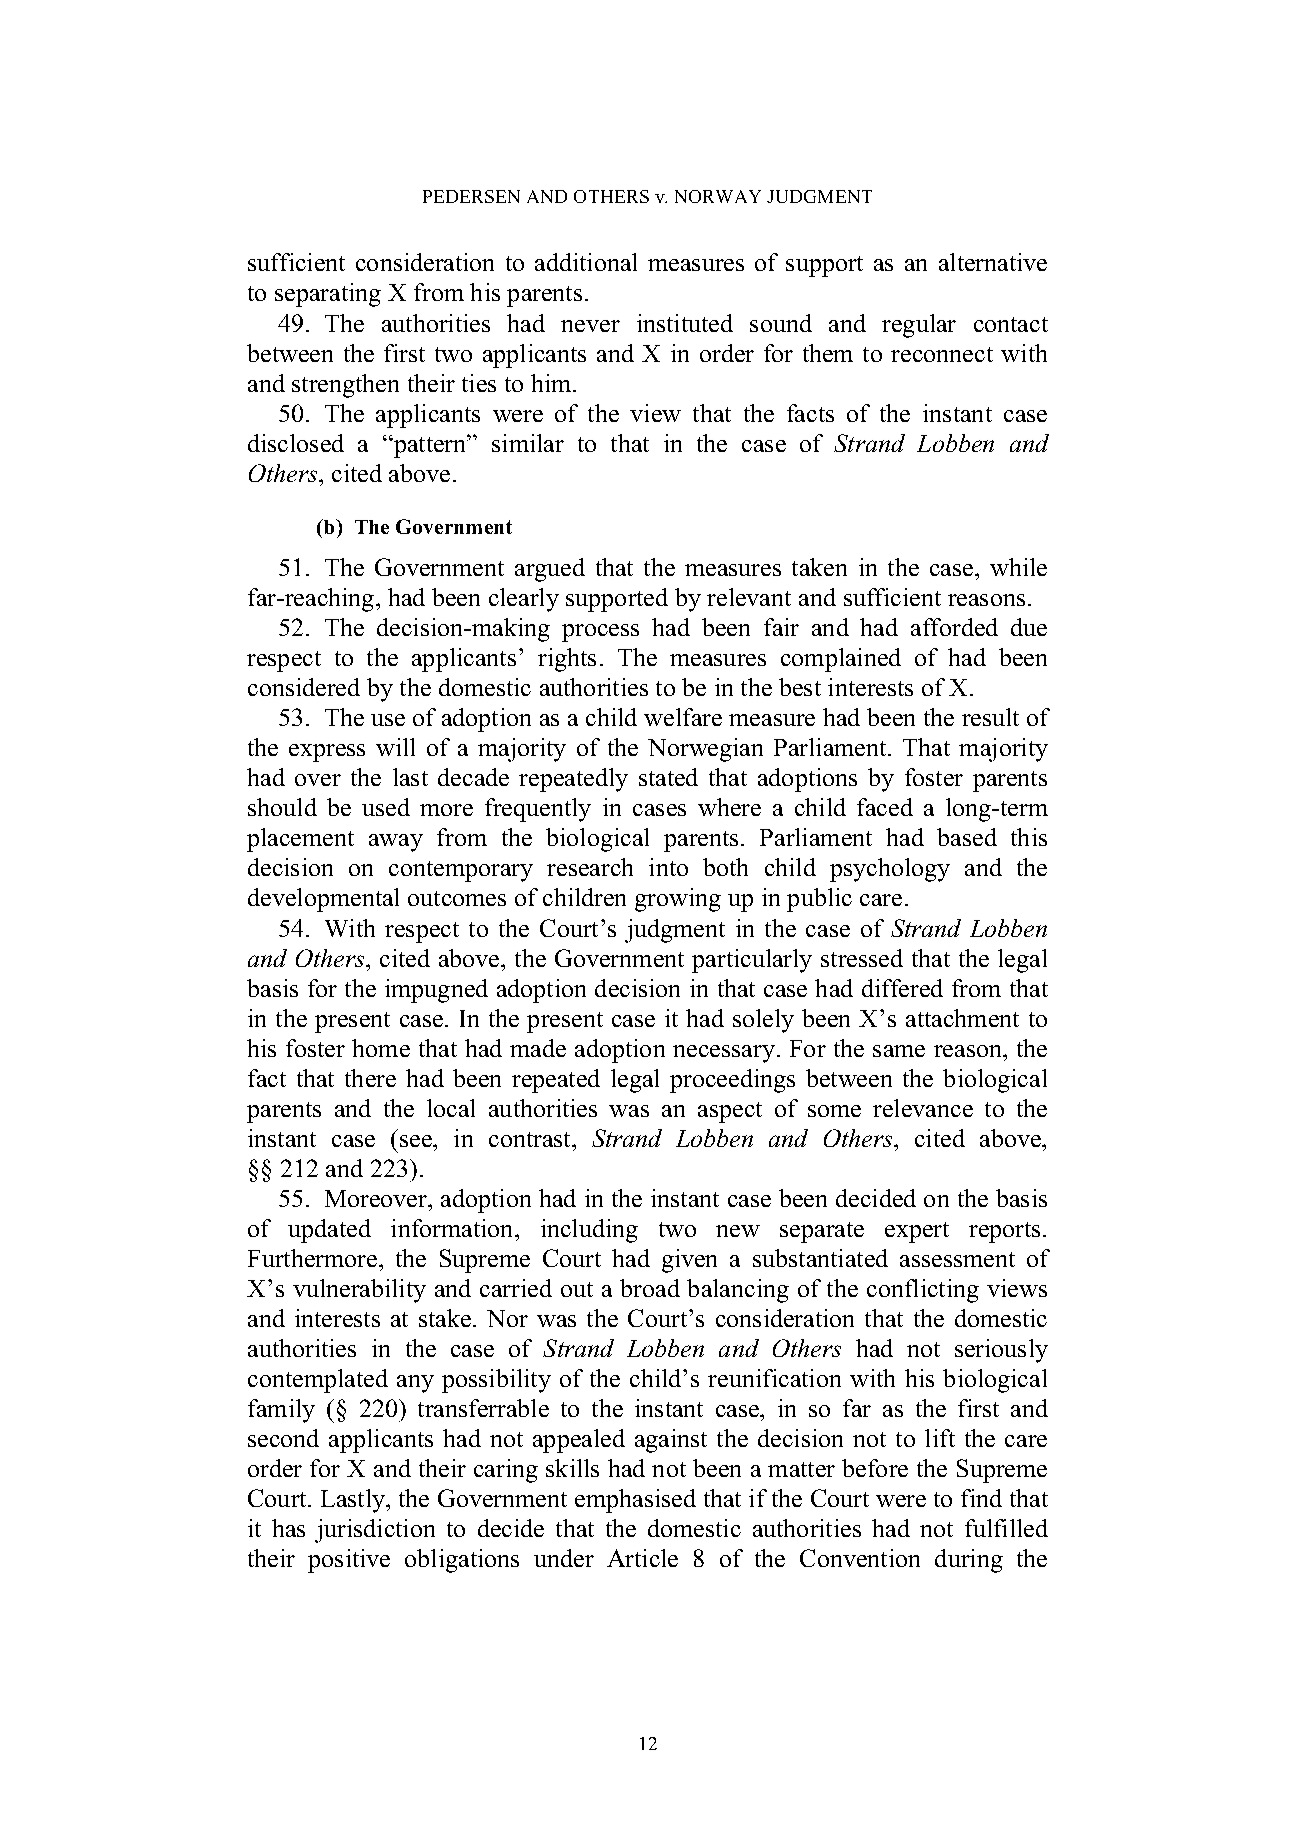 Image resolution: width=1296 pixels, height=1833 pixels. Describe the element at coordinates (304, 687) in the image. I see `considered` at that location.
